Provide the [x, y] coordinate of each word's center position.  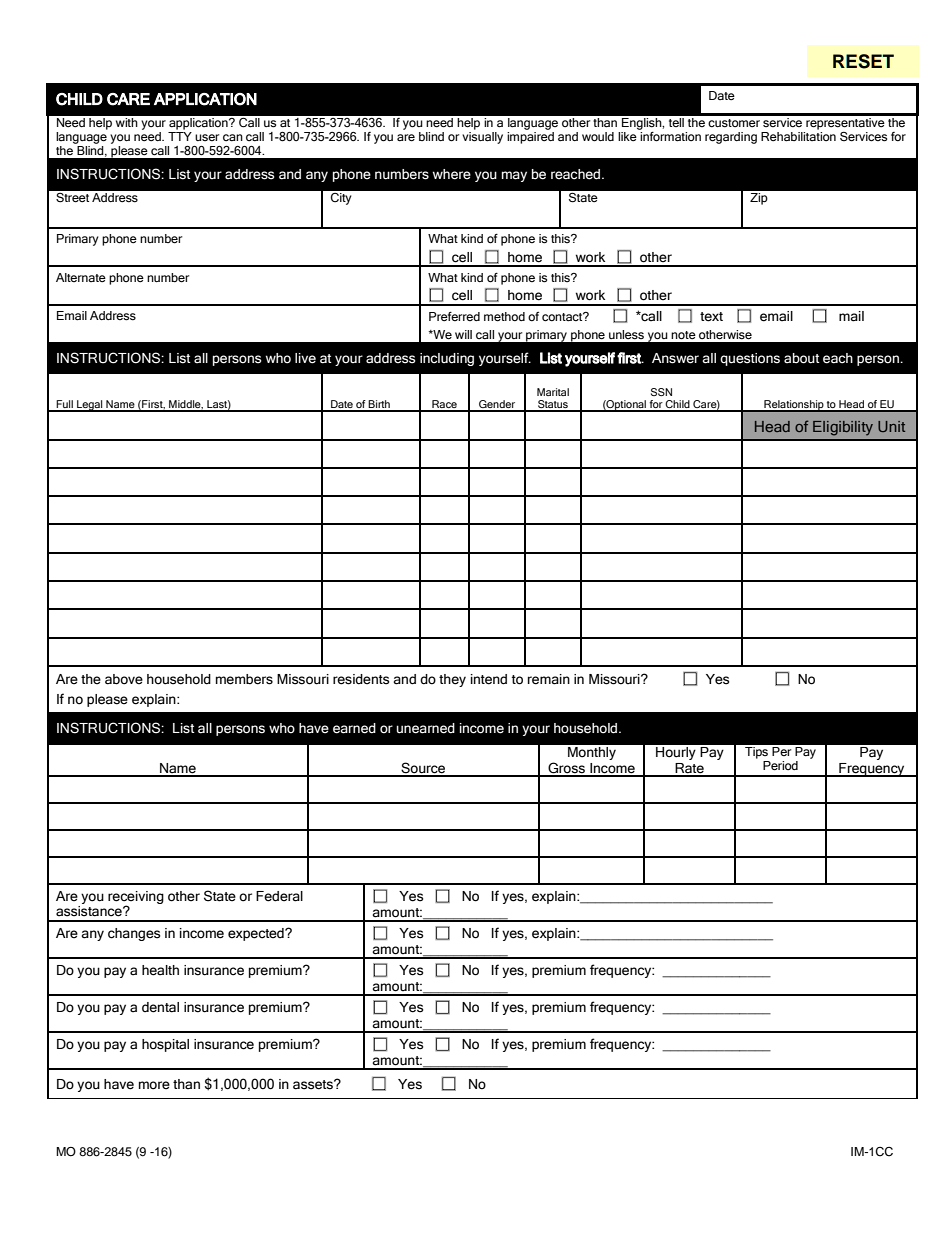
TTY [180, 136]
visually [482, 138]
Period [780, 766]
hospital [165, 1045]
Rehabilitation [798, 137]
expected [257, 934]
